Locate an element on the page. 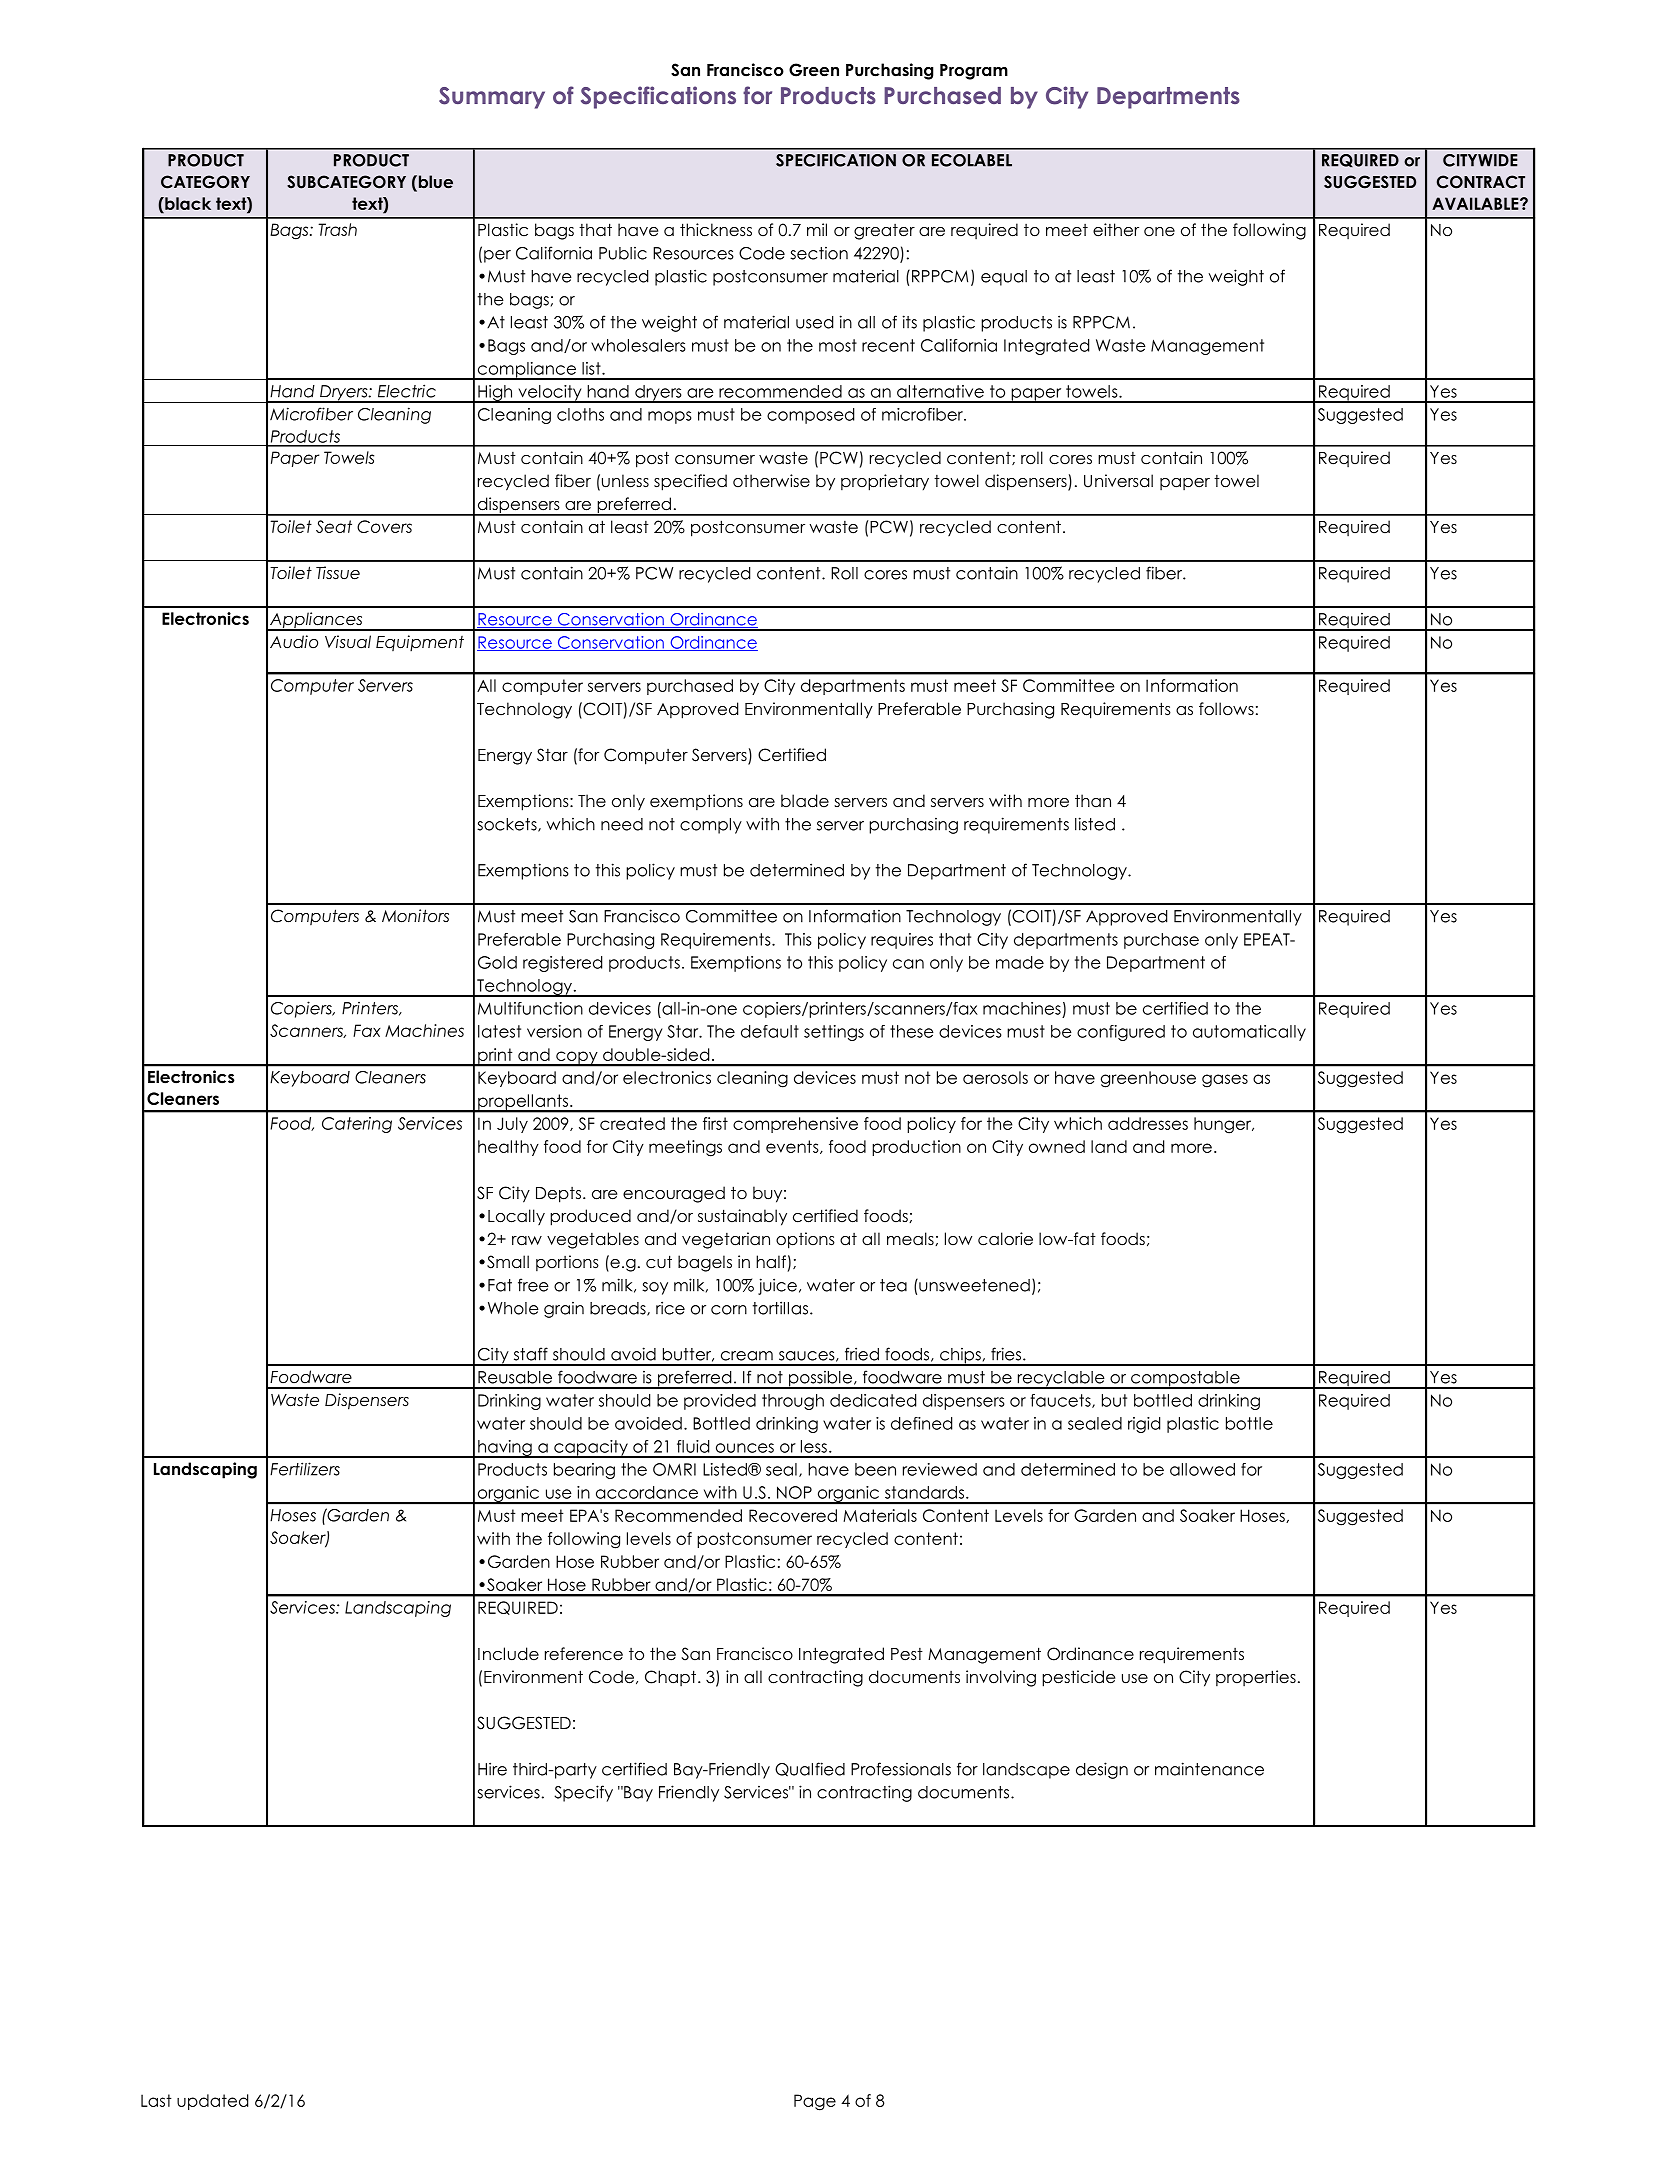 Image resolution: width=1679 pixels, height=2173 pixels. AVAILABLE is located at coordinates (1476, 203).
